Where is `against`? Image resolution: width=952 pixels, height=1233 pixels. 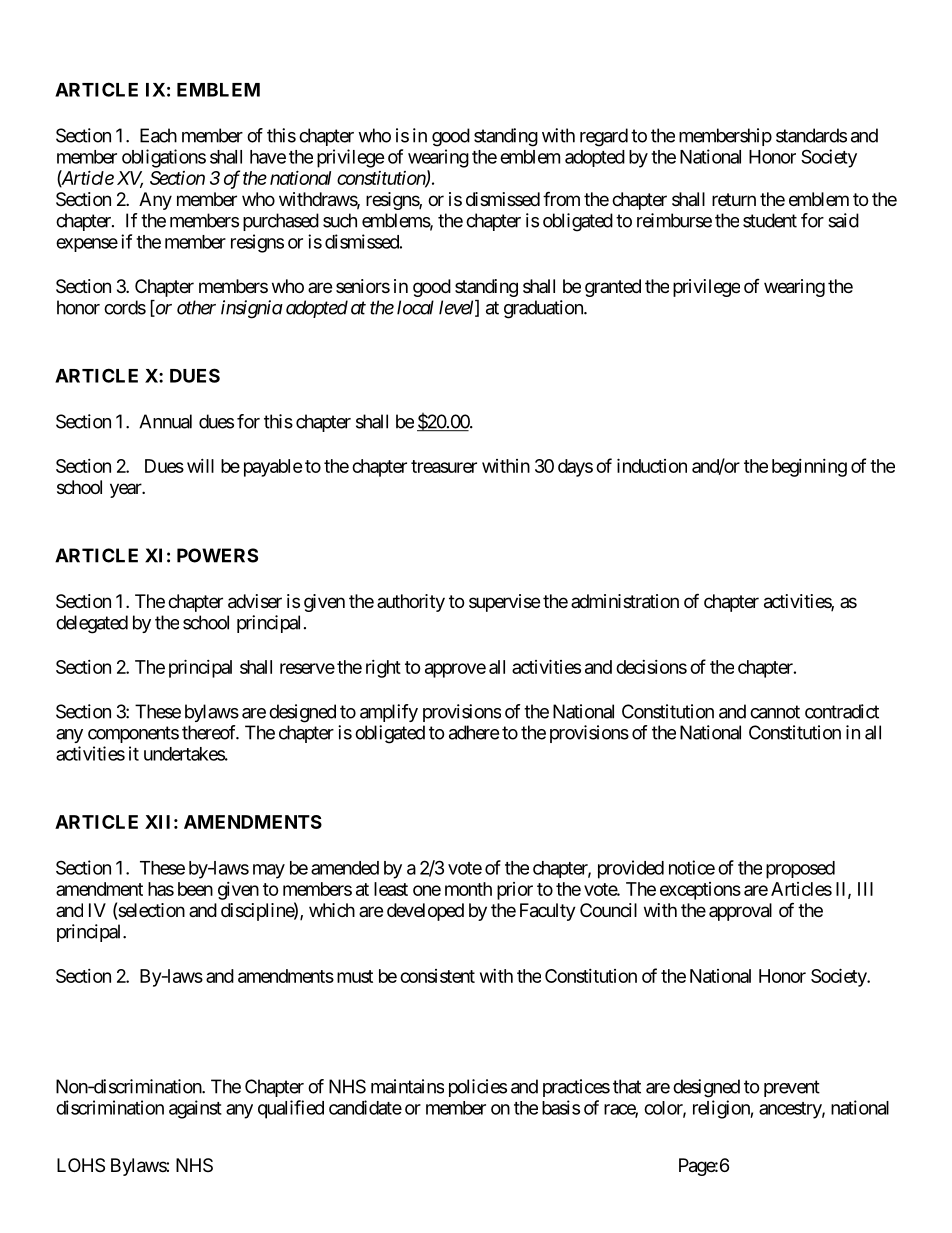 against is located at coordinates (195, 1109).
